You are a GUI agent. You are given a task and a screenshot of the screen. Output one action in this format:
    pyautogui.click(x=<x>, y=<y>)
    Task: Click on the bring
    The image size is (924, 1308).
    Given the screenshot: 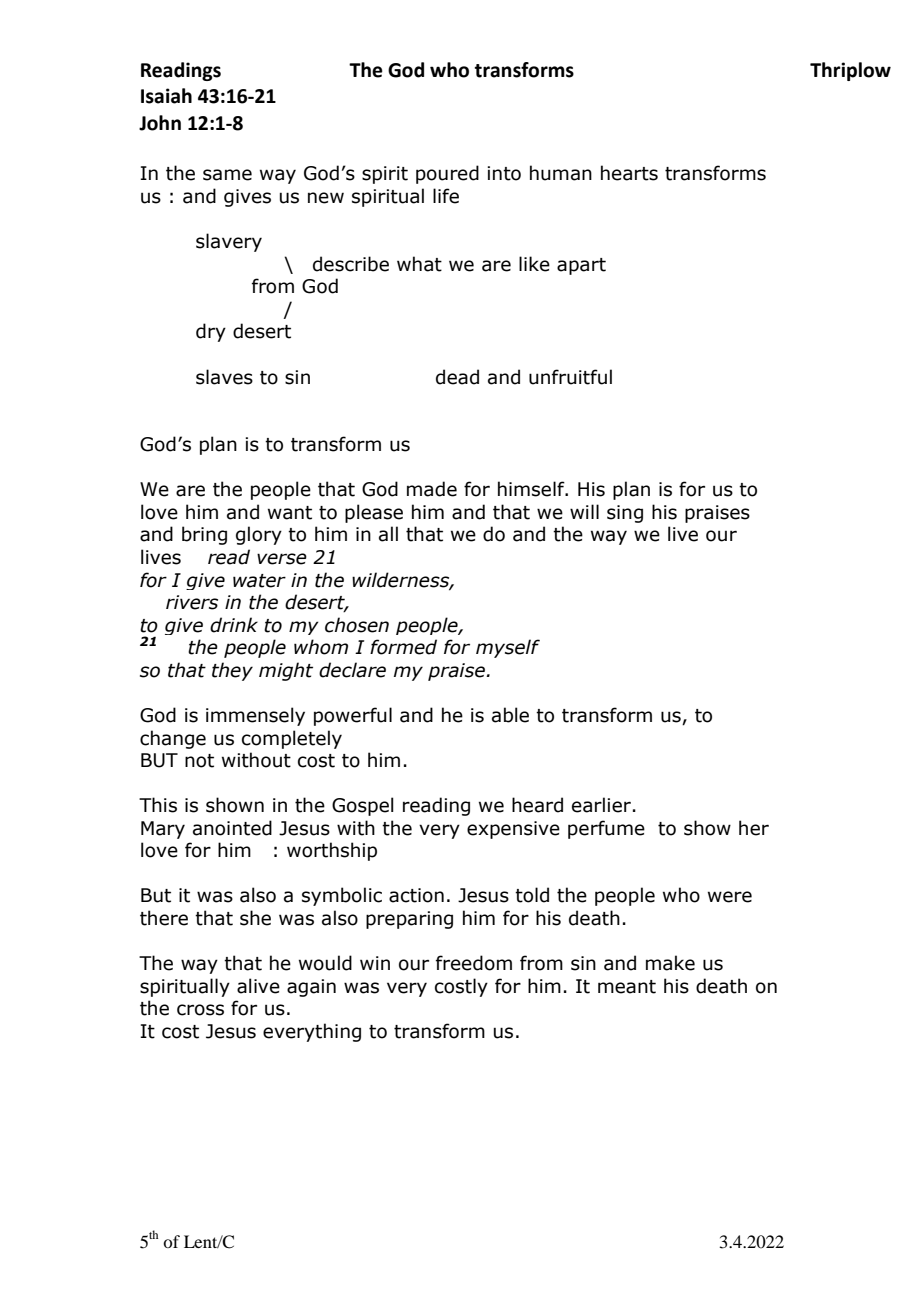 What is the action you would take?
    pyautogui.click(x=204, y=535)
